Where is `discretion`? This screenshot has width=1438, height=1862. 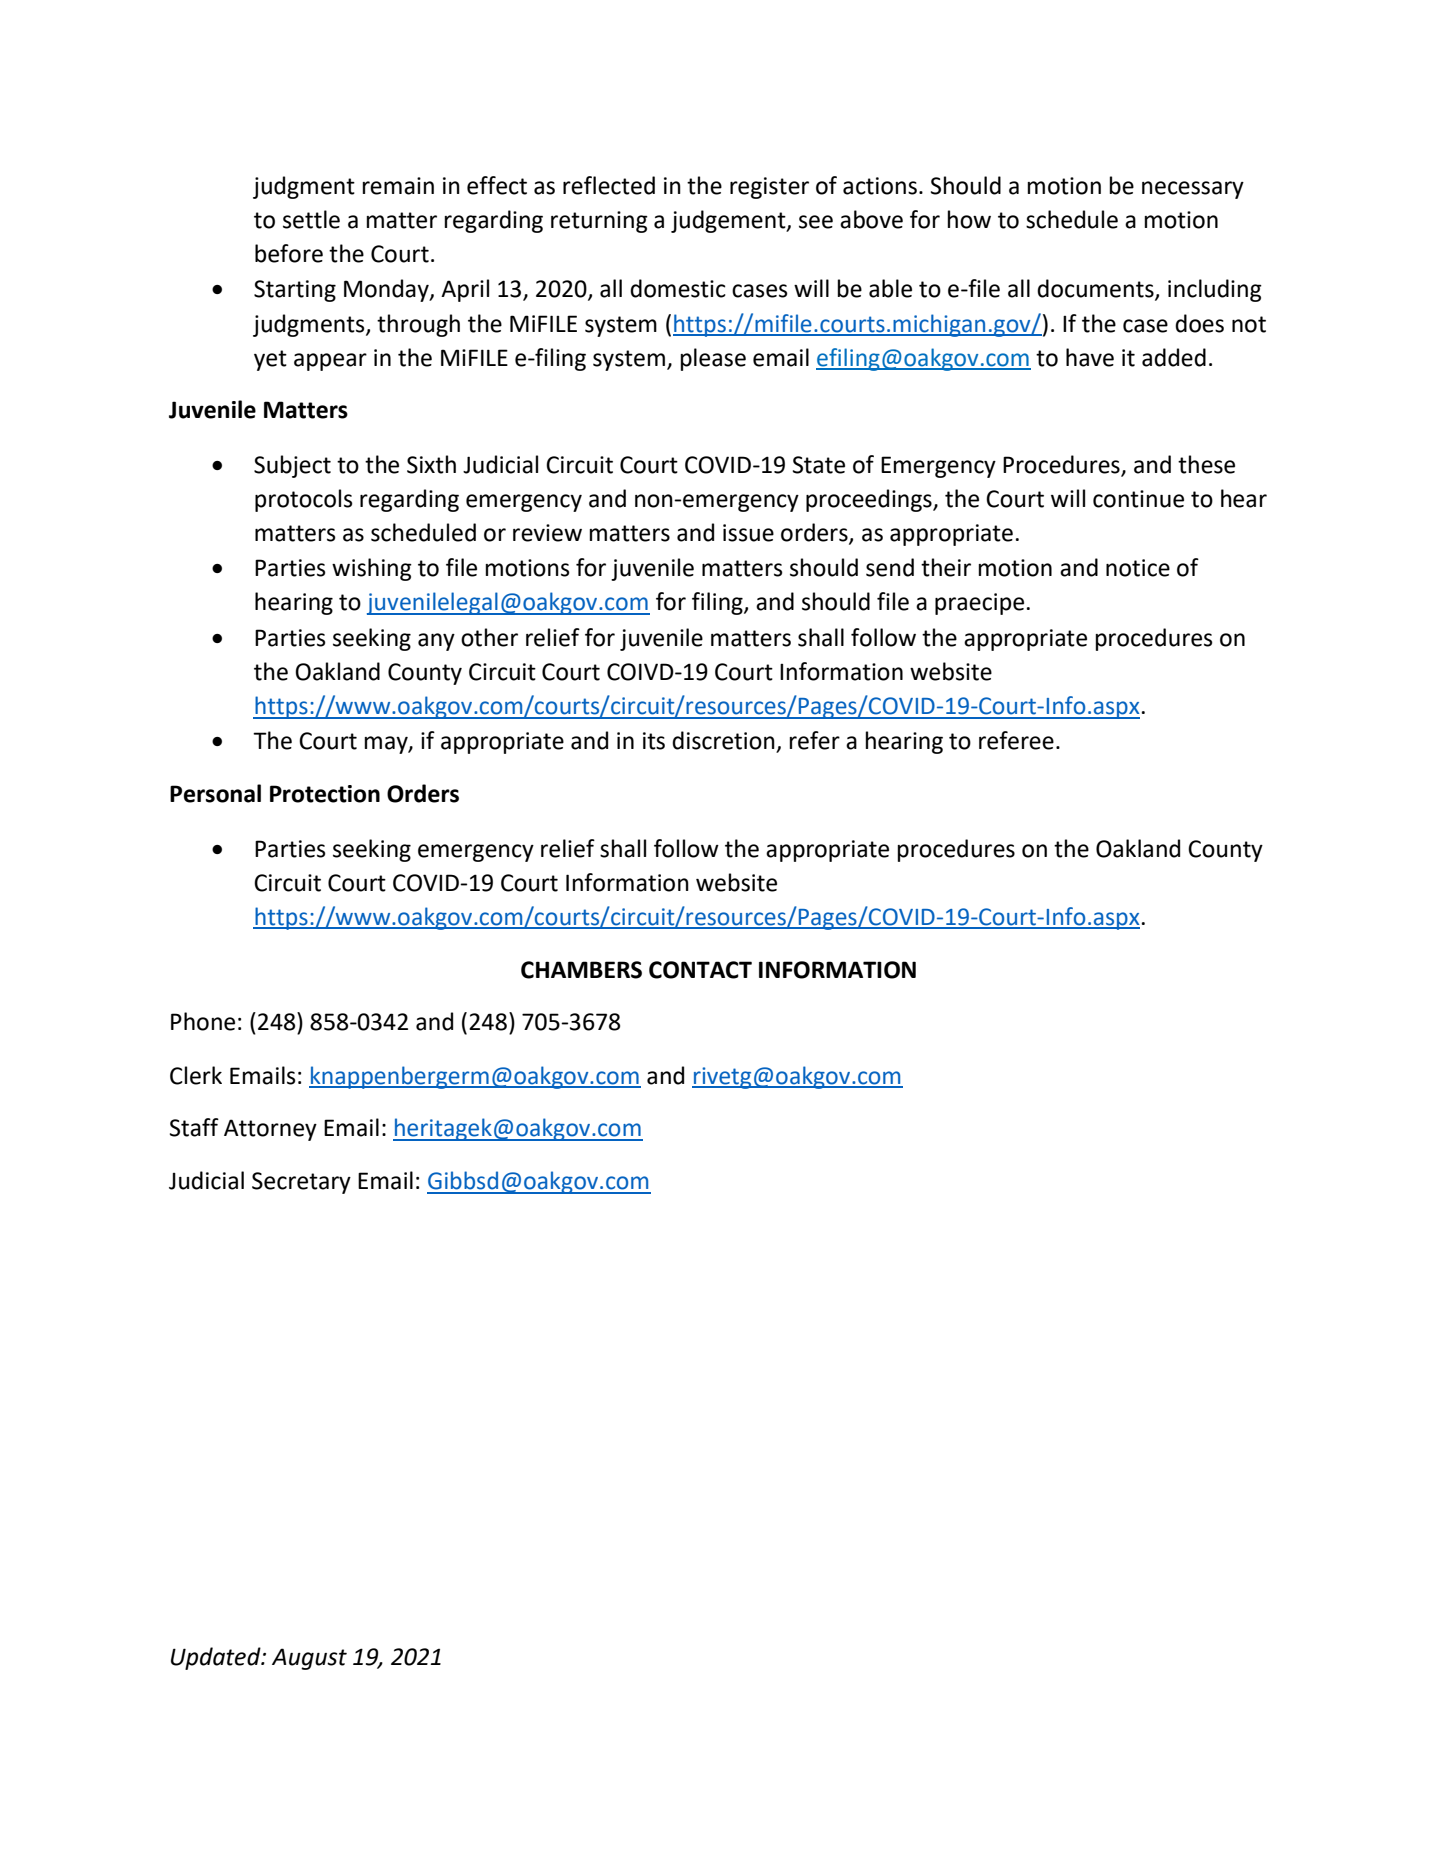
discretion is located at coordinates (724, 741).
